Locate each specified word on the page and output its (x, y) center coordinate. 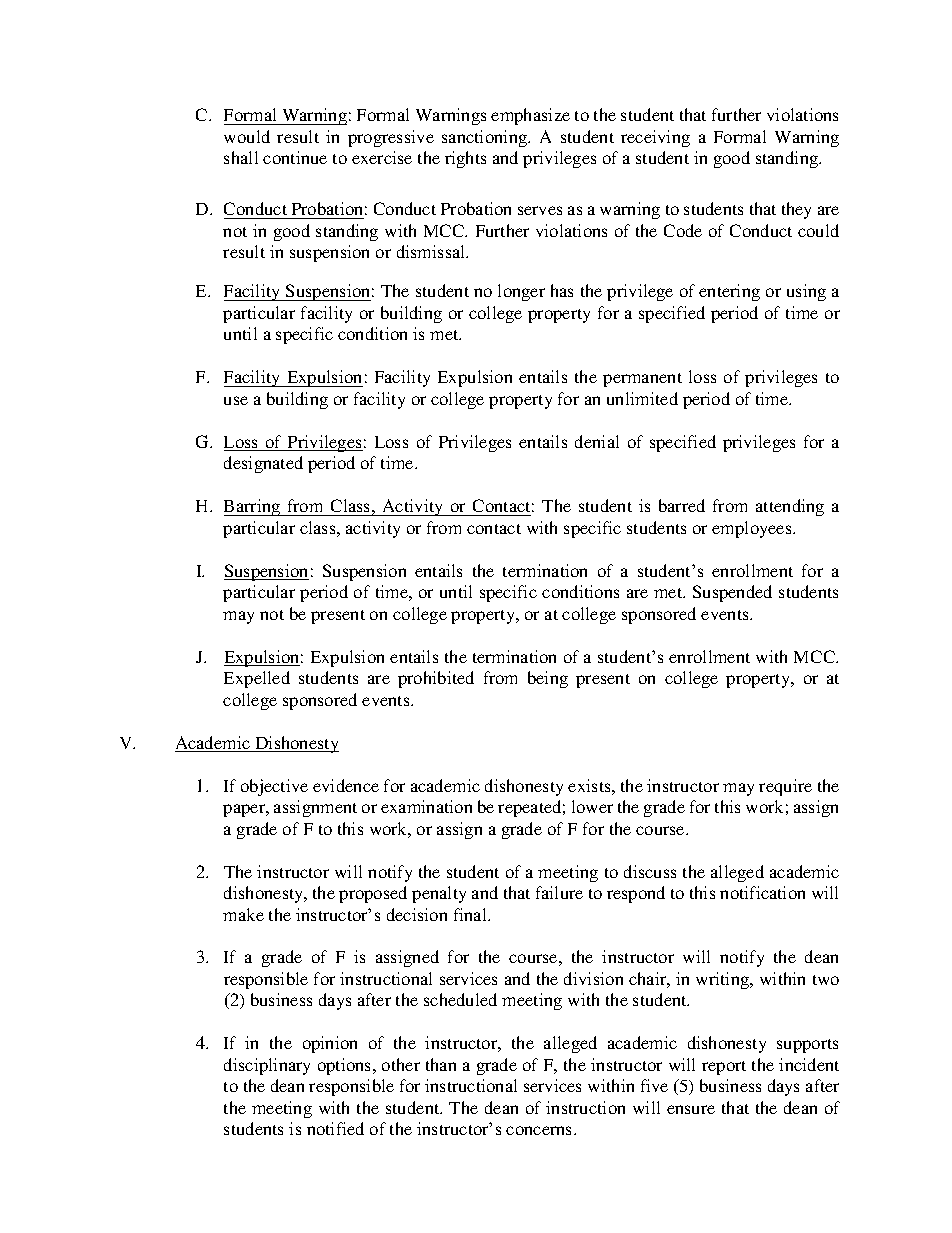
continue (295, 157)
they (796, 210)
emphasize (530, 116)
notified (335, 1128)
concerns (540, 1130)
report (724, 1068)
